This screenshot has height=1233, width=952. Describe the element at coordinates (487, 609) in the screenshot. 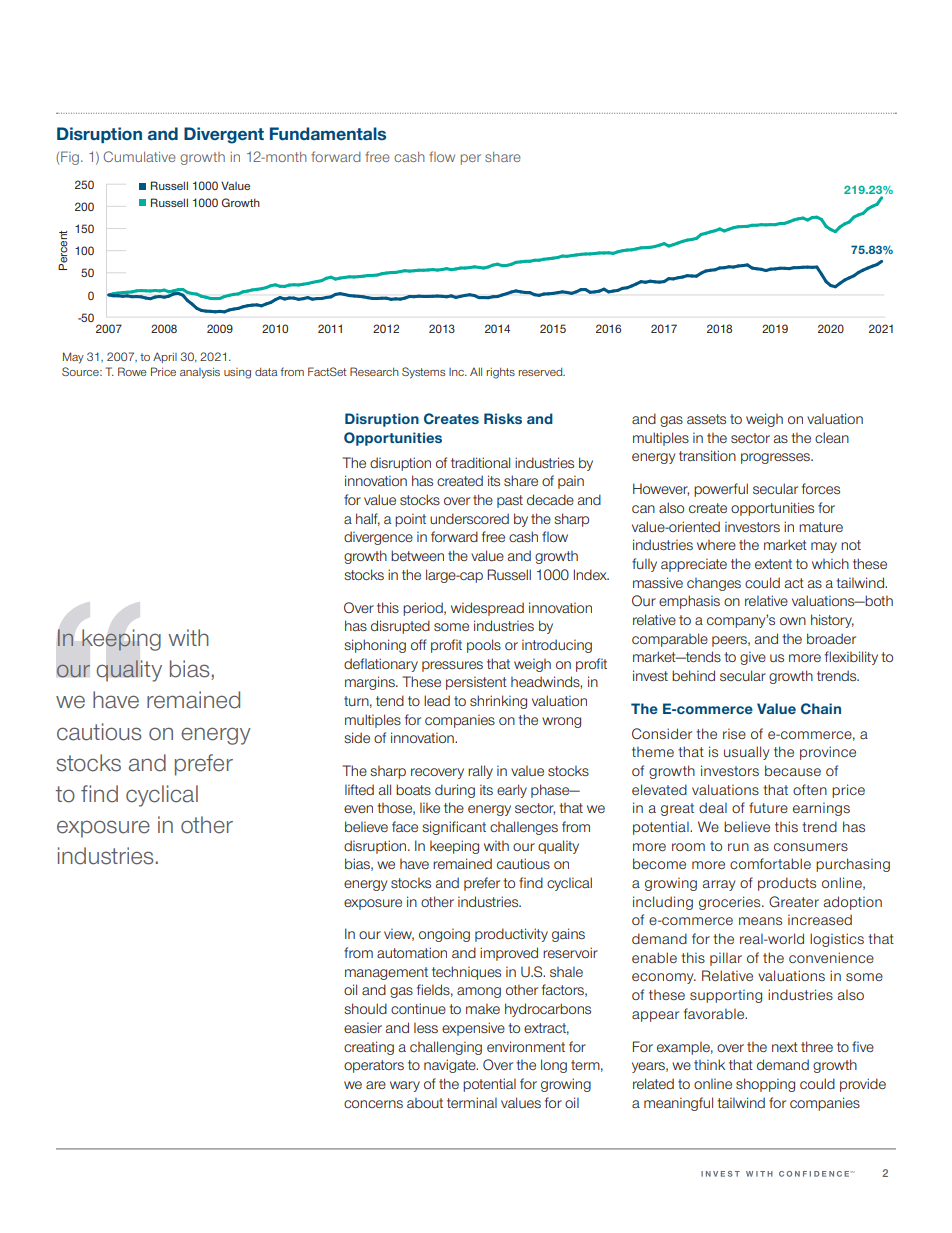

I see `widespread` at that location.
